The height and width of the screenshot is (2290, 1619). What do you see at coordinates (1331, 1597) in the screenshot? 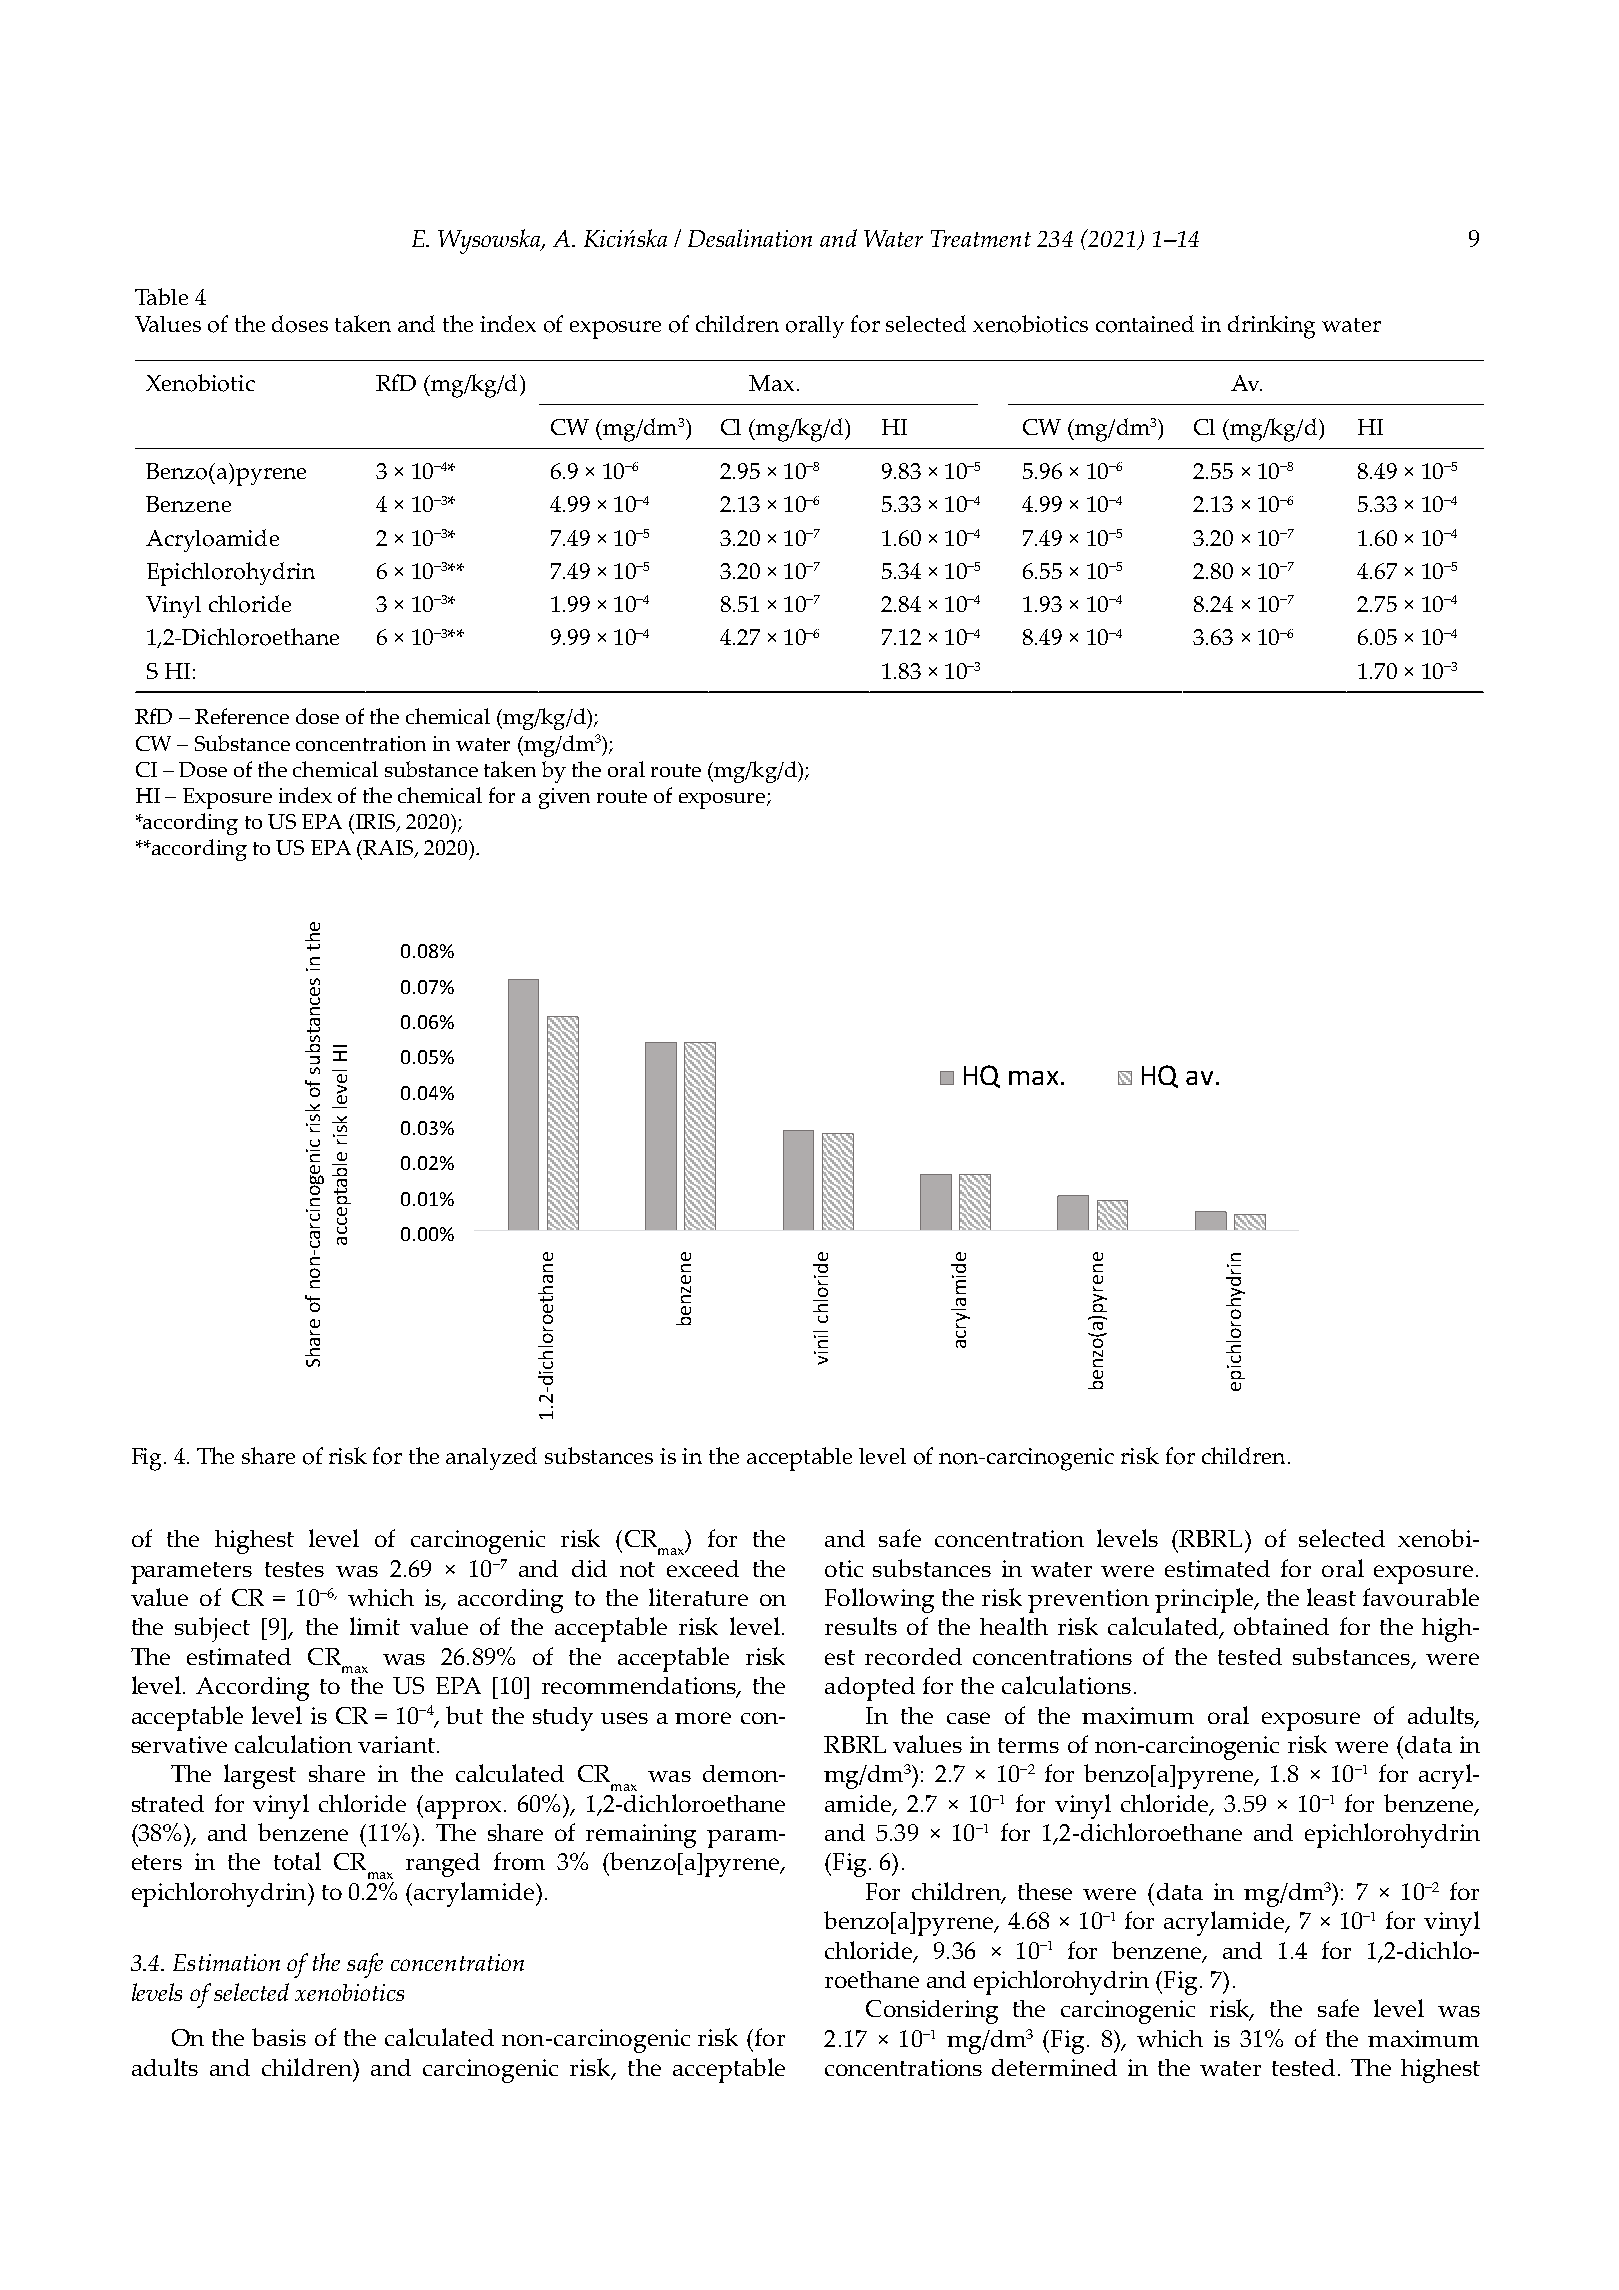
I see `least` at bounding box center [1331, 1597].
